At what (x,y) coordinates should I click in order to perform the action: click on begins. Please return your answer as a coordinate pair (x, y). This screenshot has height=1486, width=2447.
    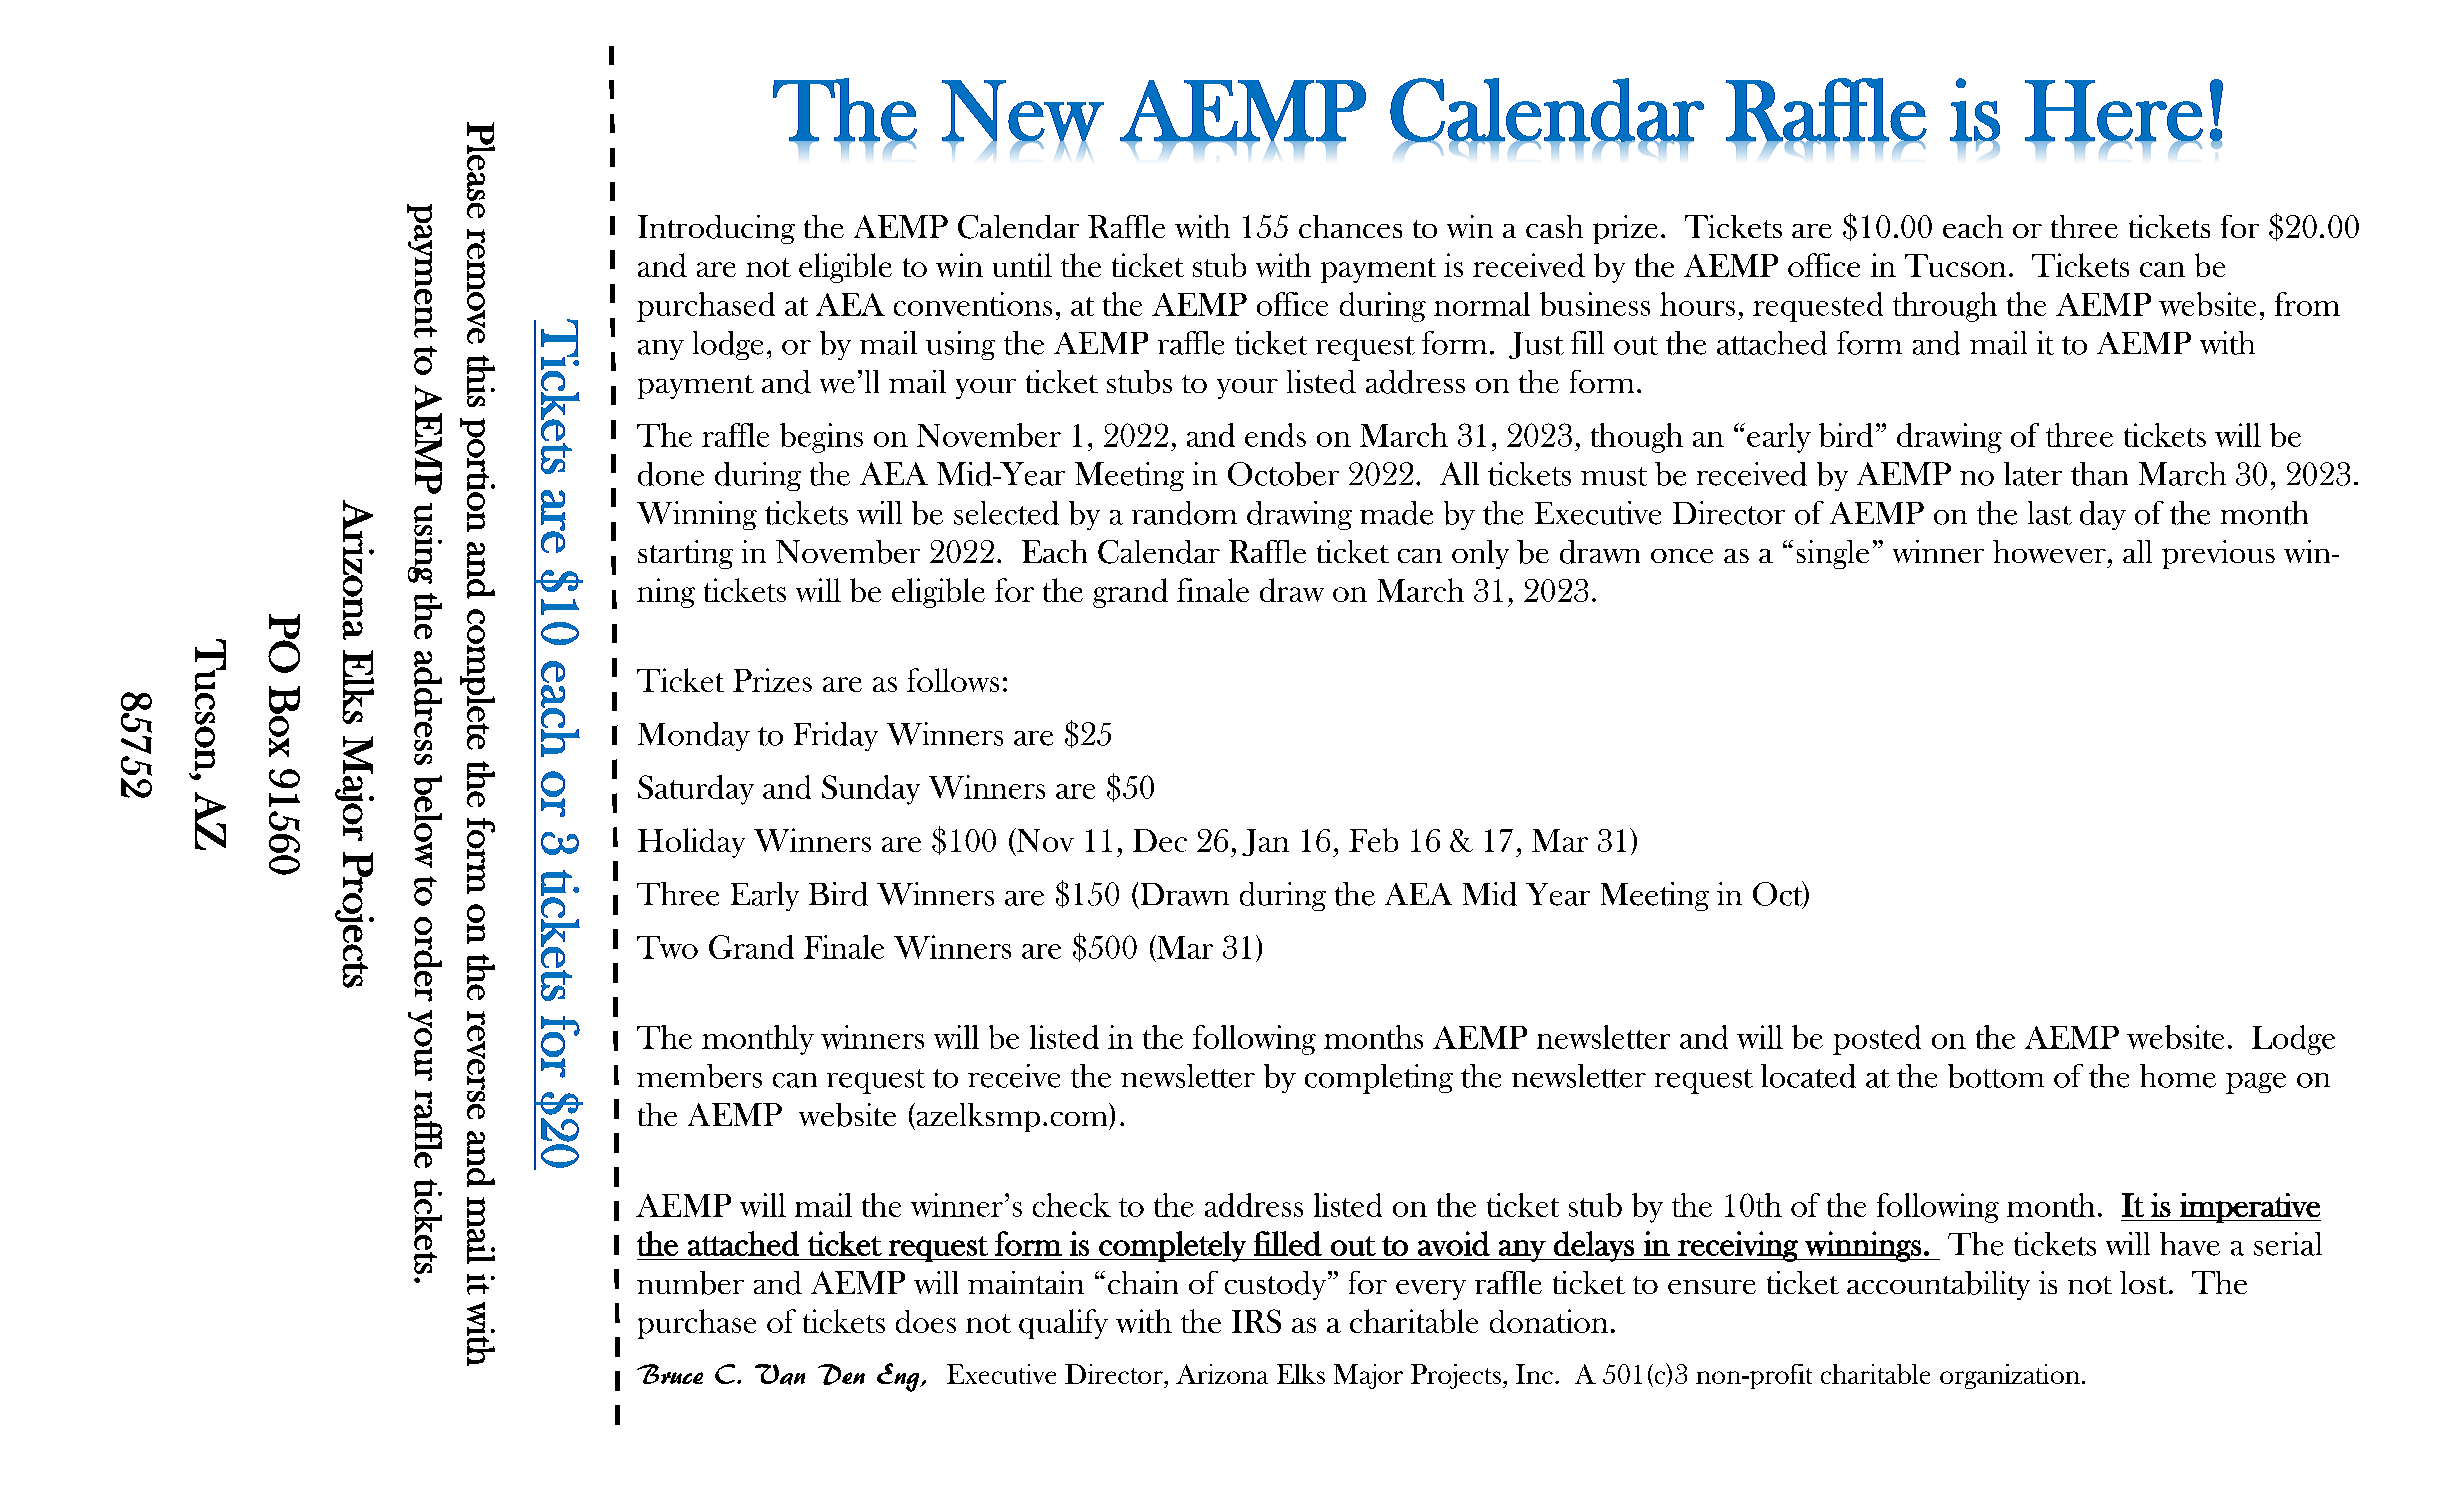
    Looking at the image, I should click on (821, 438).
